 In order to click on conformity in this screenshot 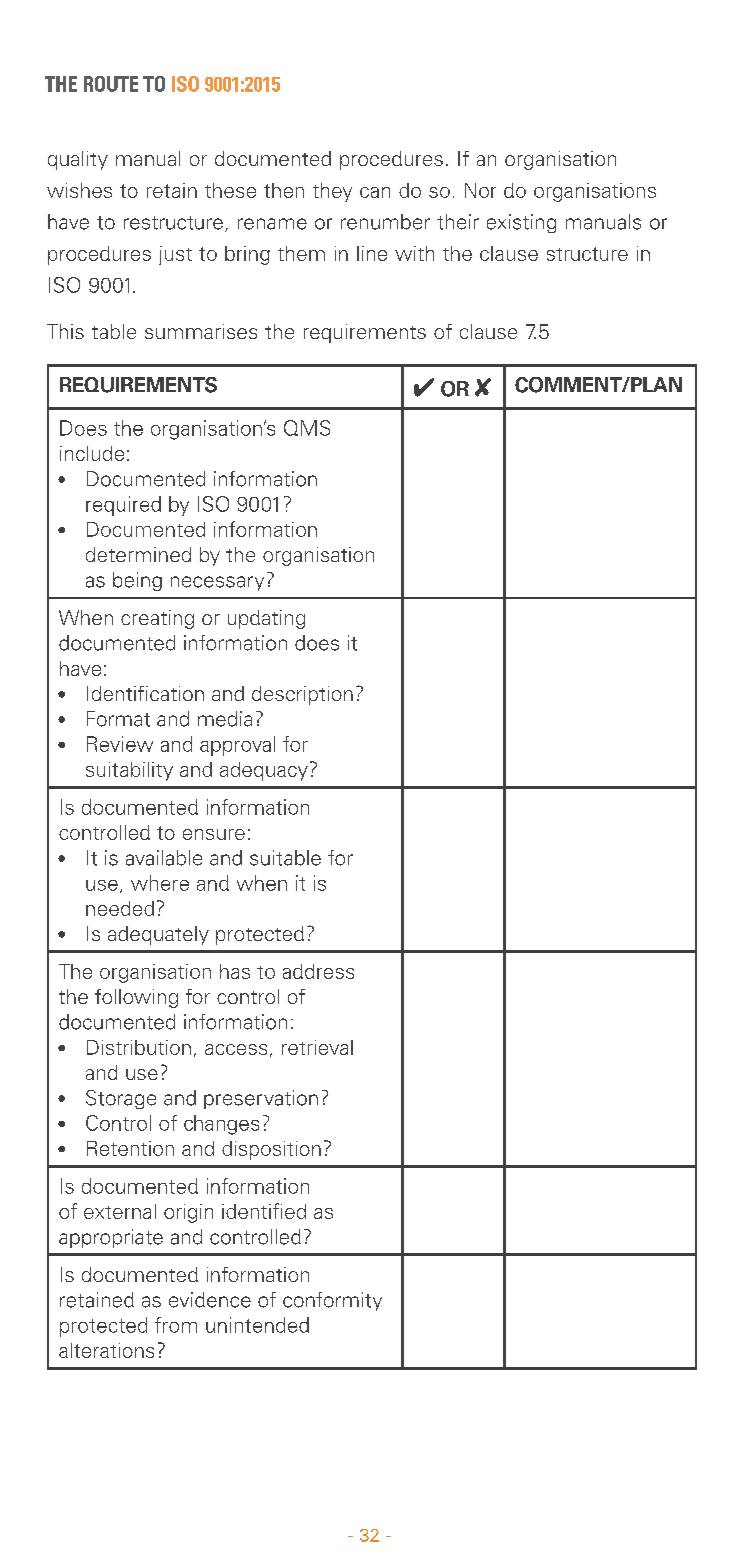, I will do `click(332, 1301)`.
